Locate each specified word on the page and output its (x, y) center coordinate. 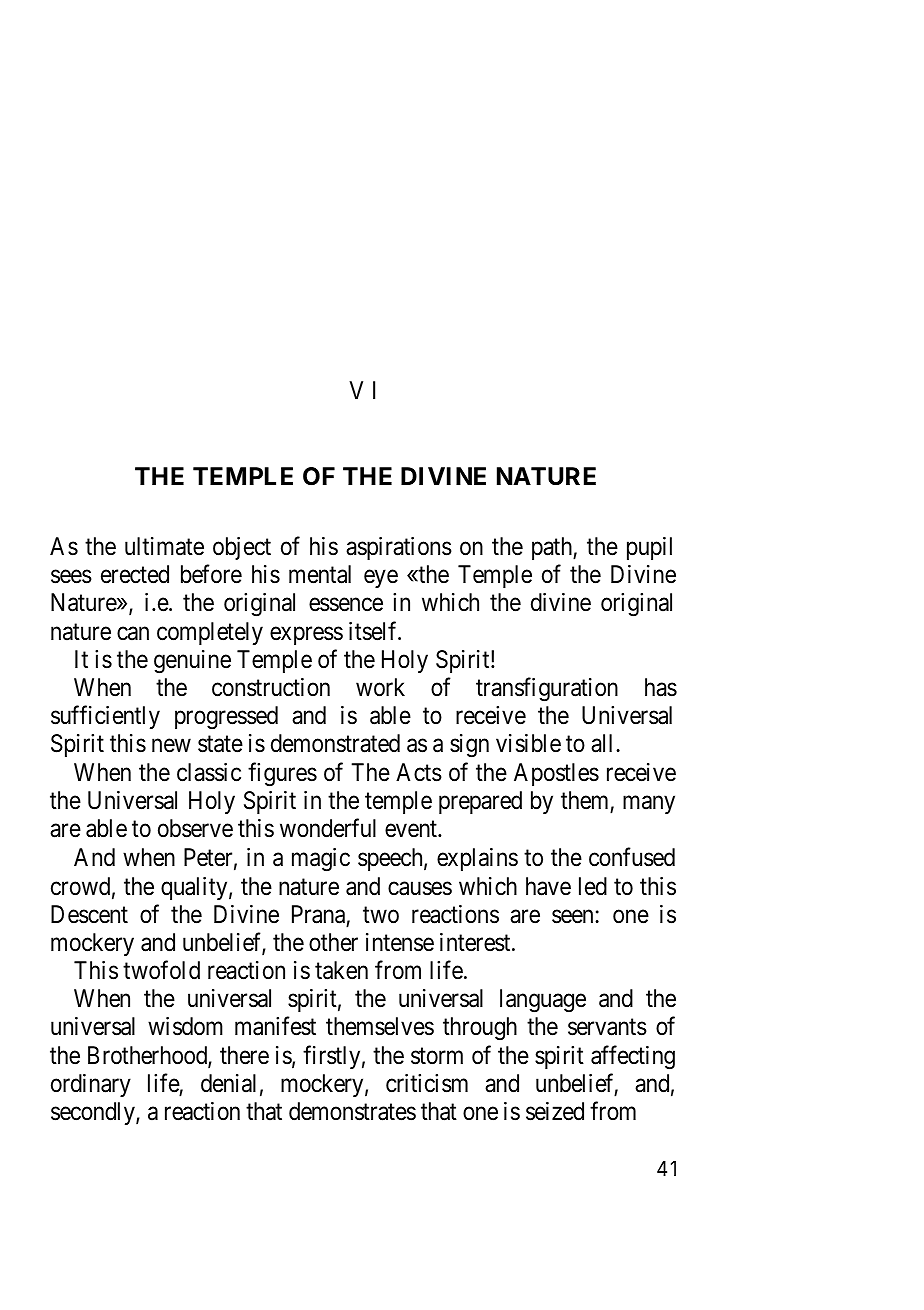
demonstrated (335, 743)
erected (135, 574)
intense (400, 942)
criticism (427, 1083)
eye (381, 579)
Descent (89, 914)
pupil (649, 548)
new (171, 746)
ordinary (91, 1085)
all (604, 743)
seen (574, 916)
